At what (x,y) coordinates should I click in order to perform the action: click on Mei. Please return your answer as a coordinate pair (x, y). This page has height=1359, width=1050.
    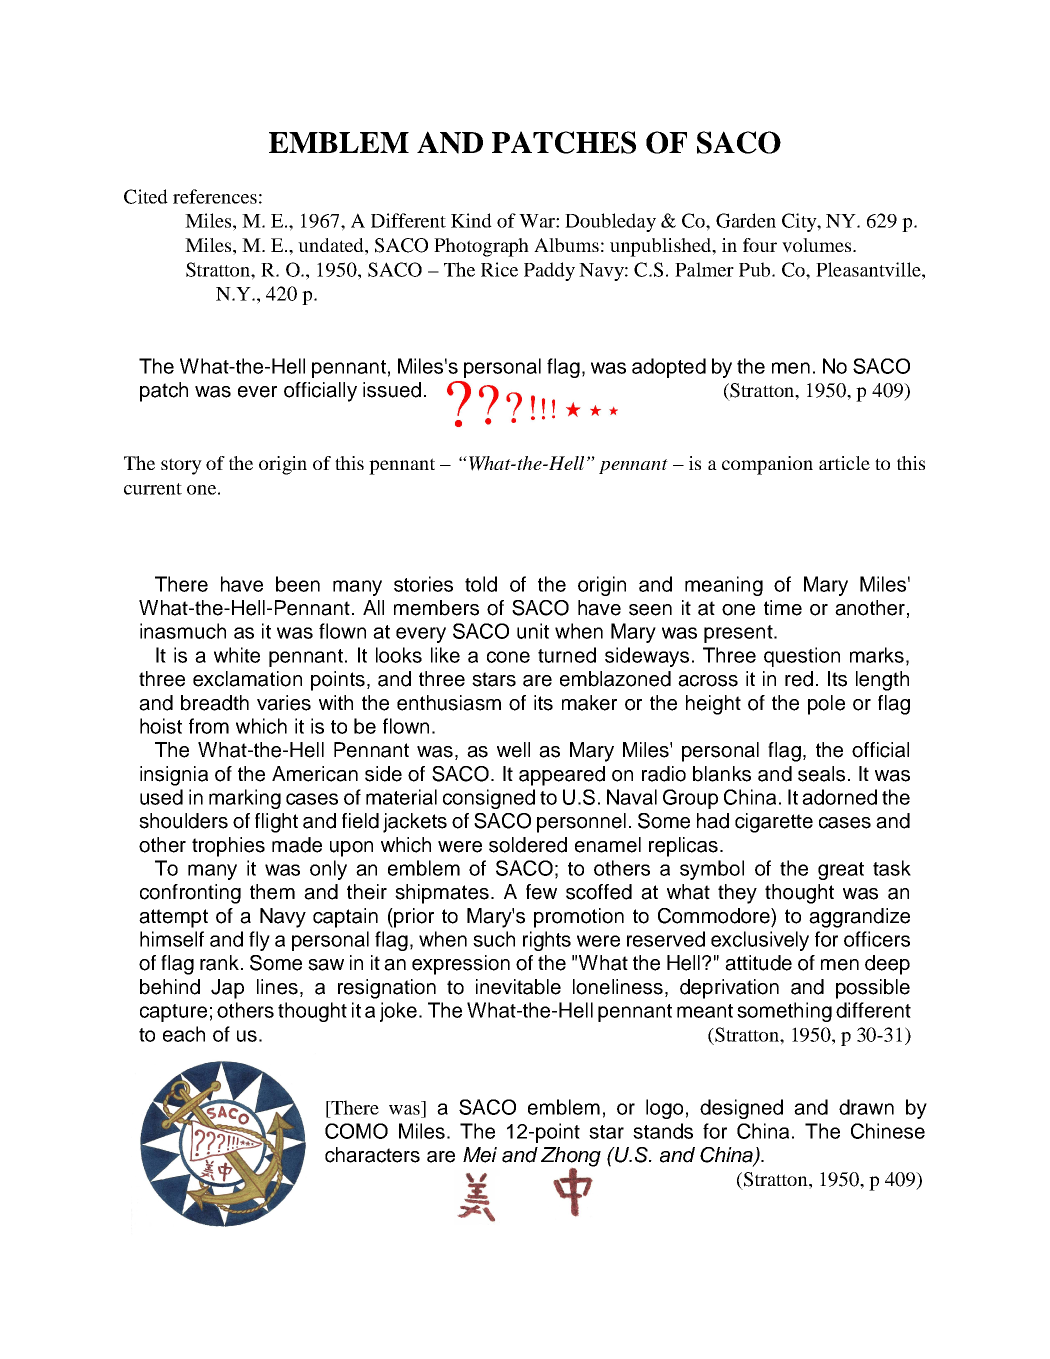
    Looking at the image, I should click on (480, 1155).
